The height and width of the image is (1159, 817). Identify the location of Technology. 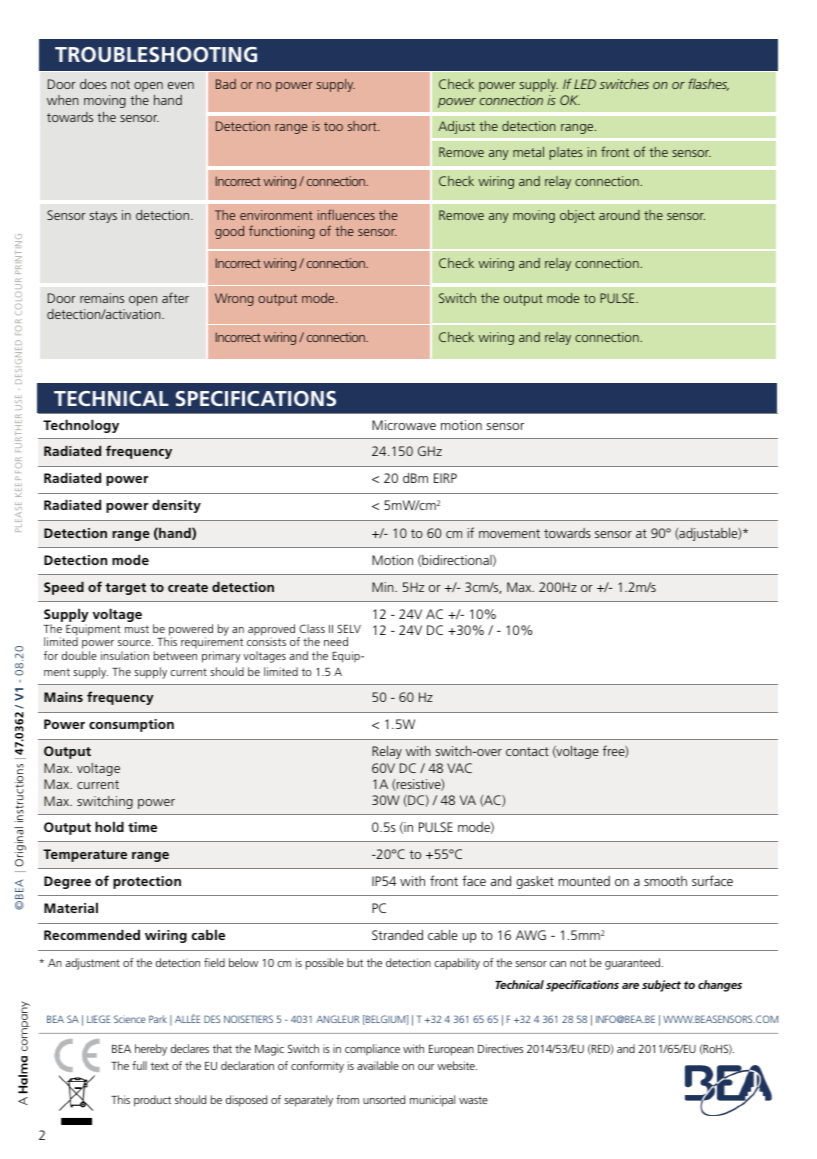
(81, 426).
